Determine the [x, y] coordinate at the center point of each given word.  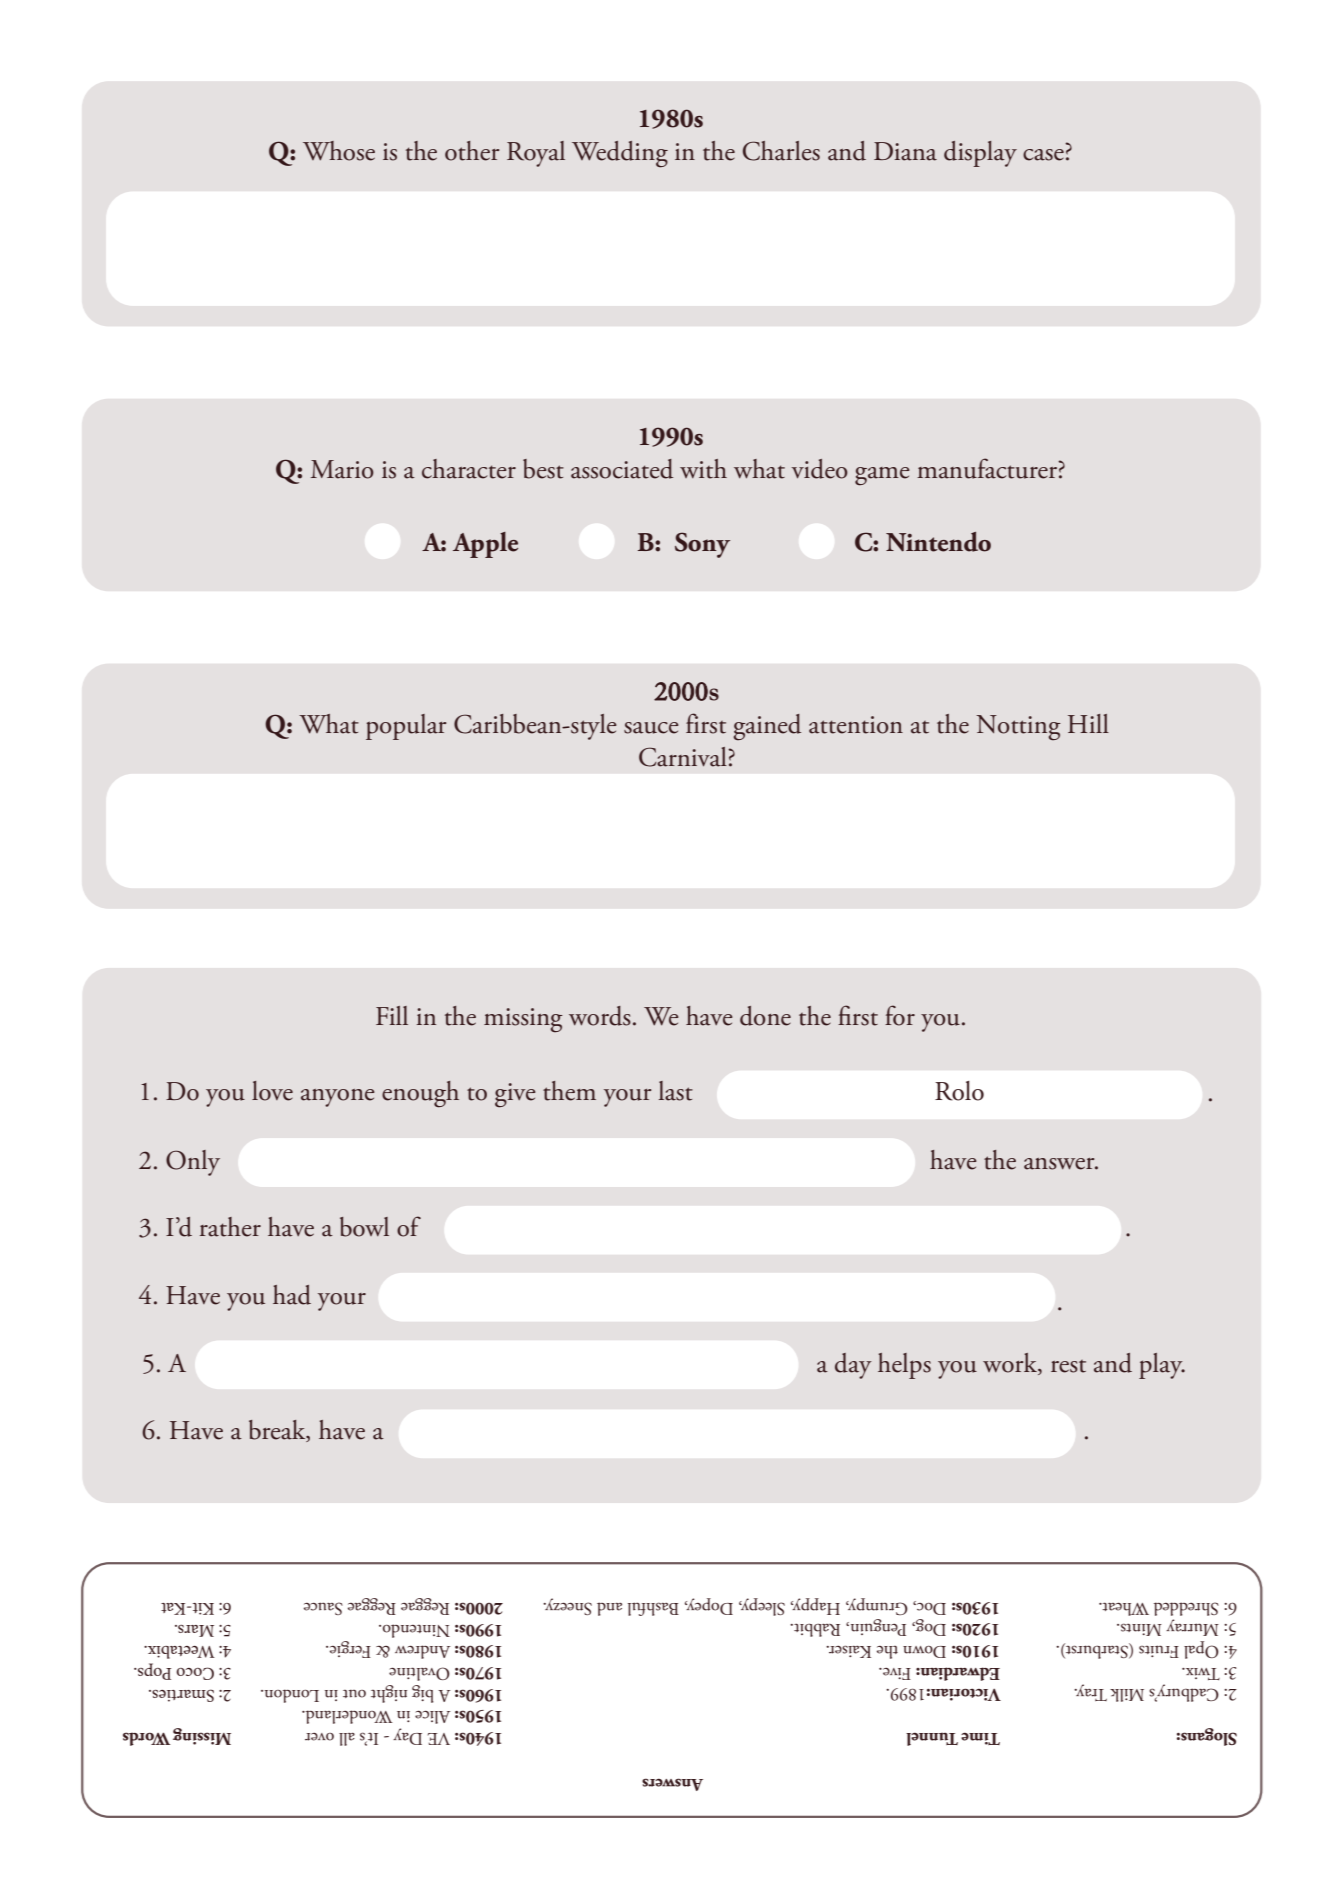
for [900, 1015]
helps [904, 1366]
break [278, 1431]
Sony [702, 545]
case [1043, 155]
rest [1068, 1366]
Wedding [620, 154]
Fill [392, 1015]
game [882, 476]
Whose [339, 151]
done [765, 1016]
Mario [342, 469]
